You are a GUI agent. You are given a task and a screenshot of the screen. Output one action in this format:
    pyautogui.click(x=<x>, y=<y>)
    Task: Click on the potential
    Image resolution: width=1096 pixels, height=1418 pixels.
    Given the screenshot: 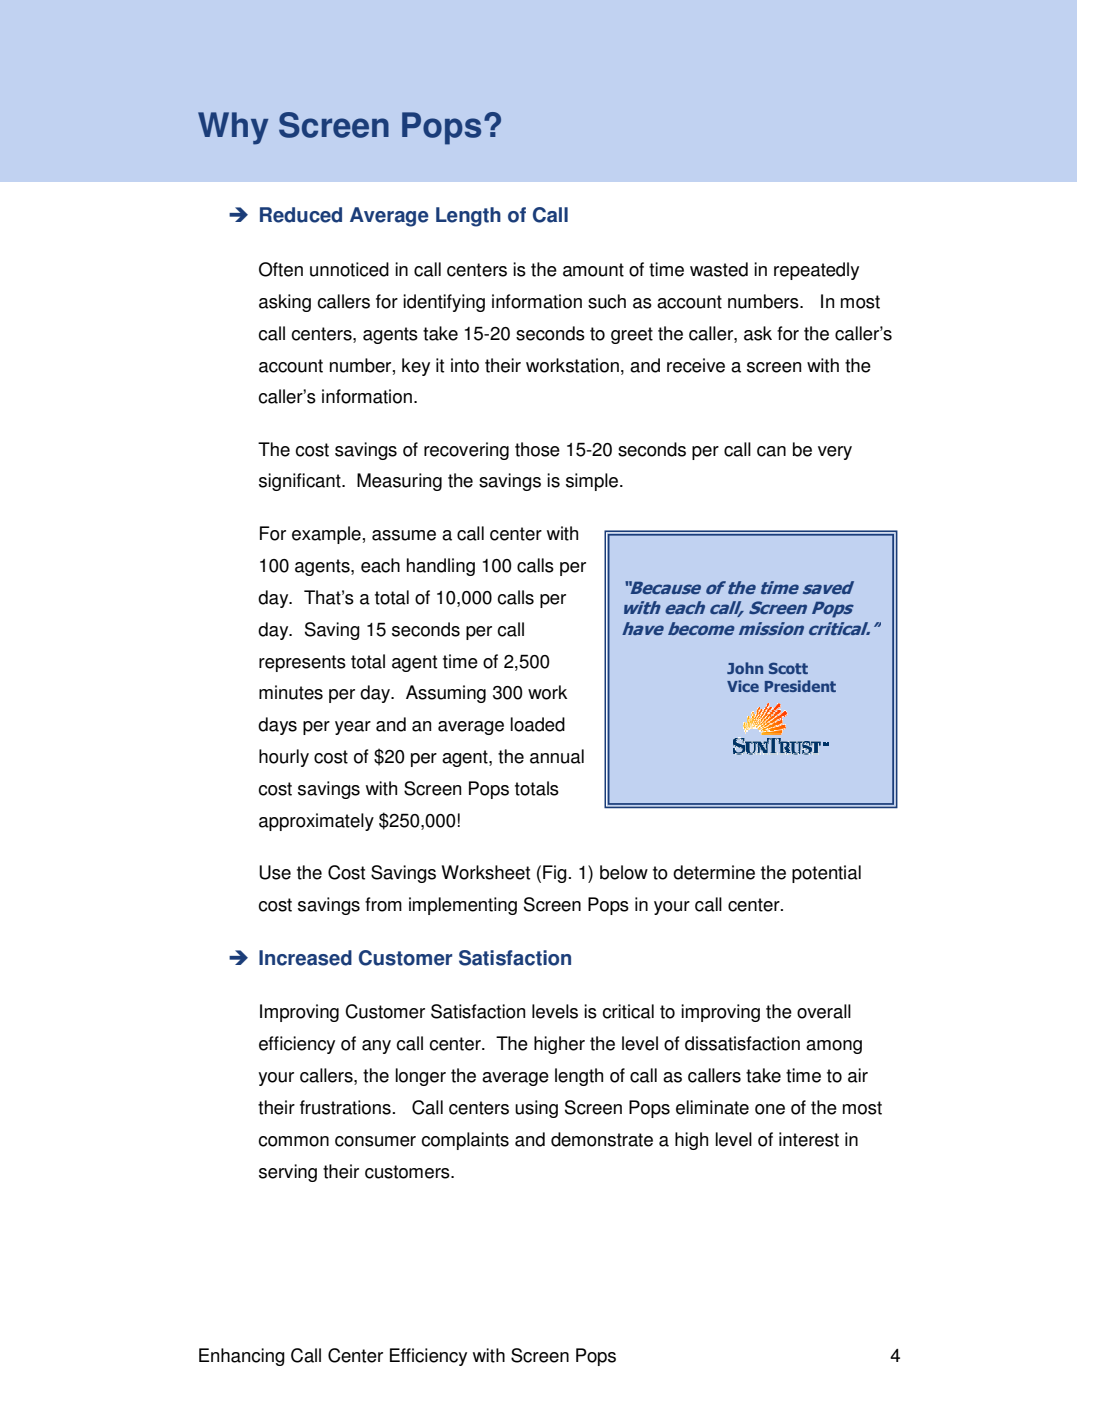 What is the action you would take?
    pyautogui.click(x=826, y=874)
